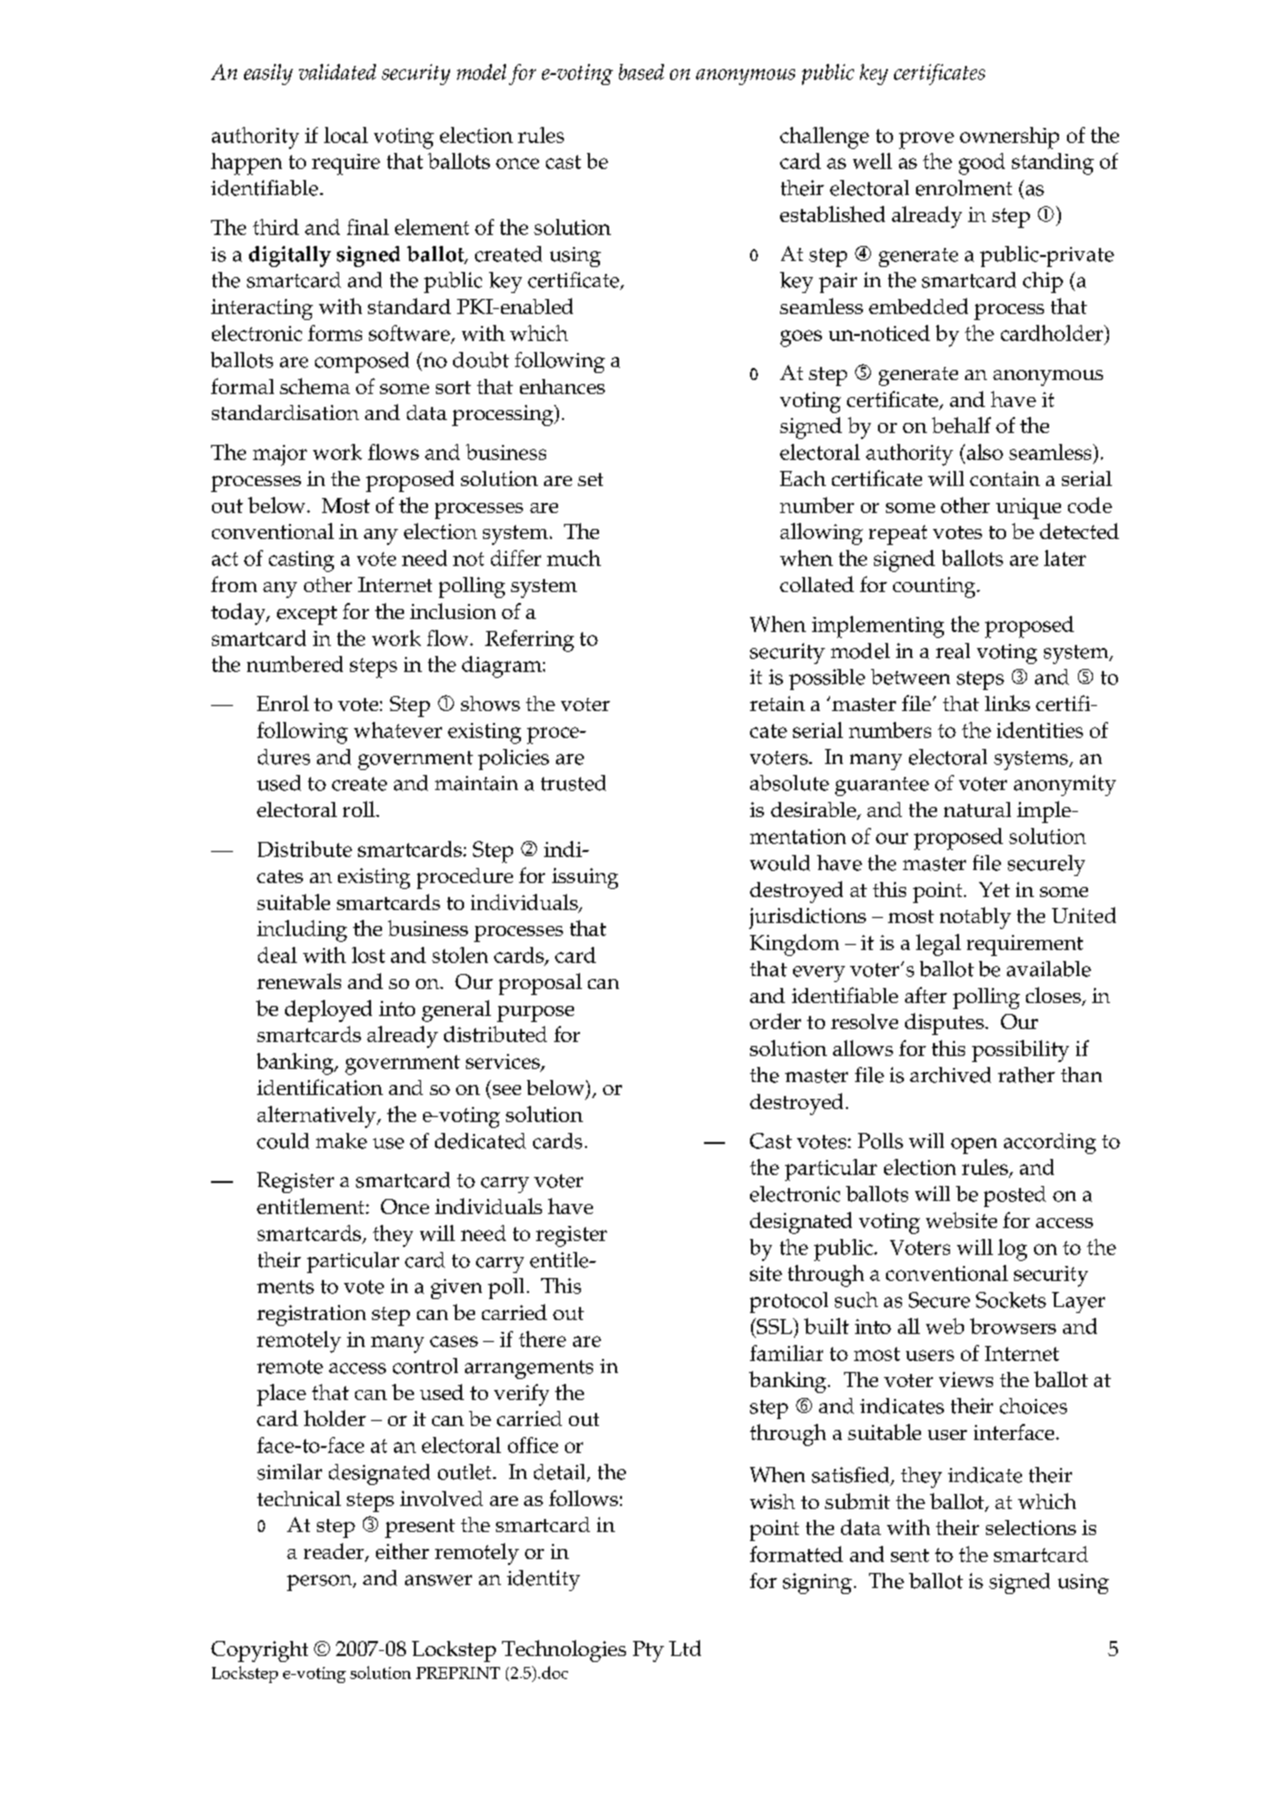 Image resolution: width=1270 pixels, height=1797 pixels. What do you see at coordinates (648, 1651) in the document?
I see `Pty` at bounding box center [648, 1651].
